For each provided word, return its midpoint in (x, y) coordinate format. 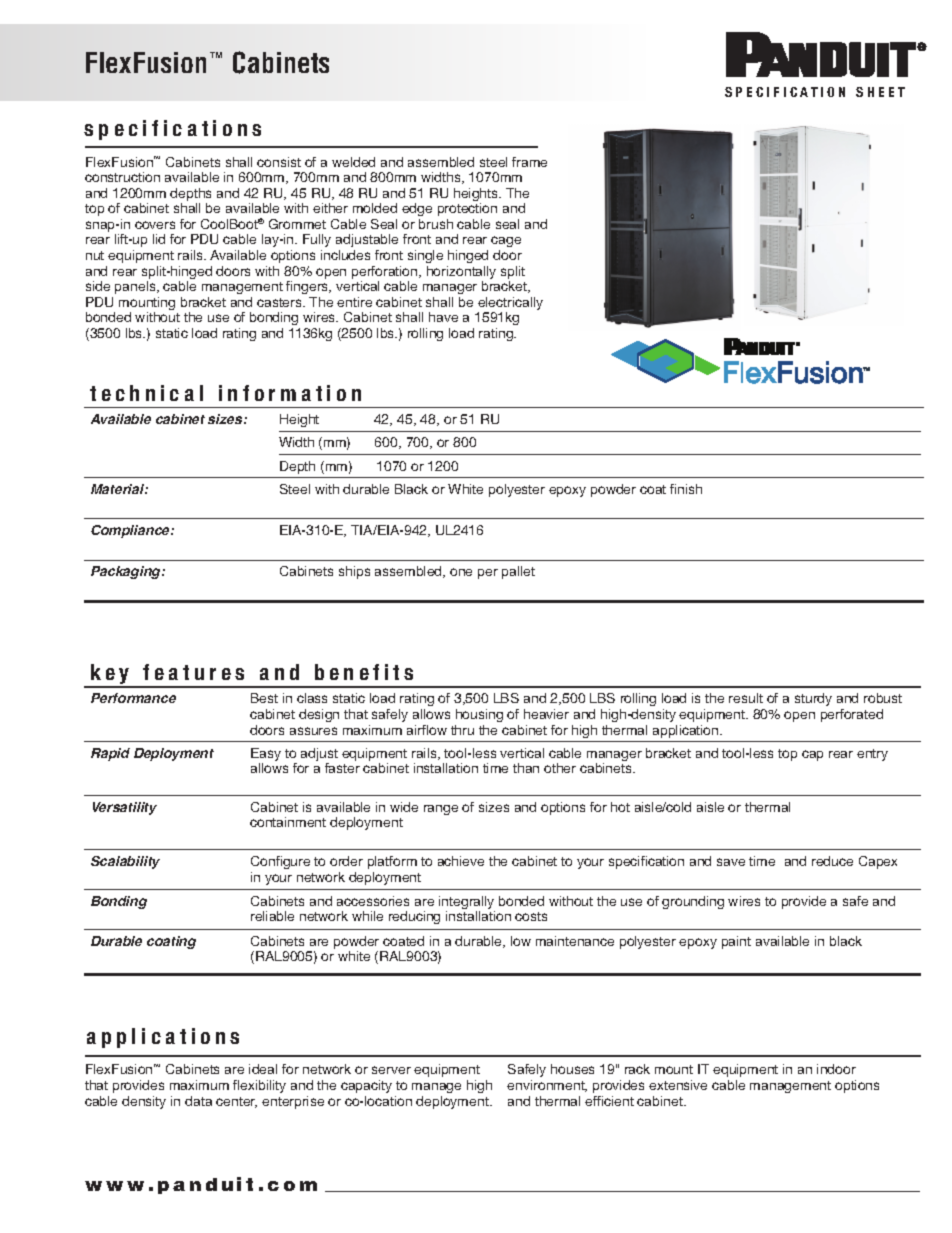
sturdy (813, 699)
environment (547, 1086)
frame (529, 162)
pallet (518, 572)
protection (467, 209)
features (193, 672)
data (198, 1101)
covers (155, 225)
